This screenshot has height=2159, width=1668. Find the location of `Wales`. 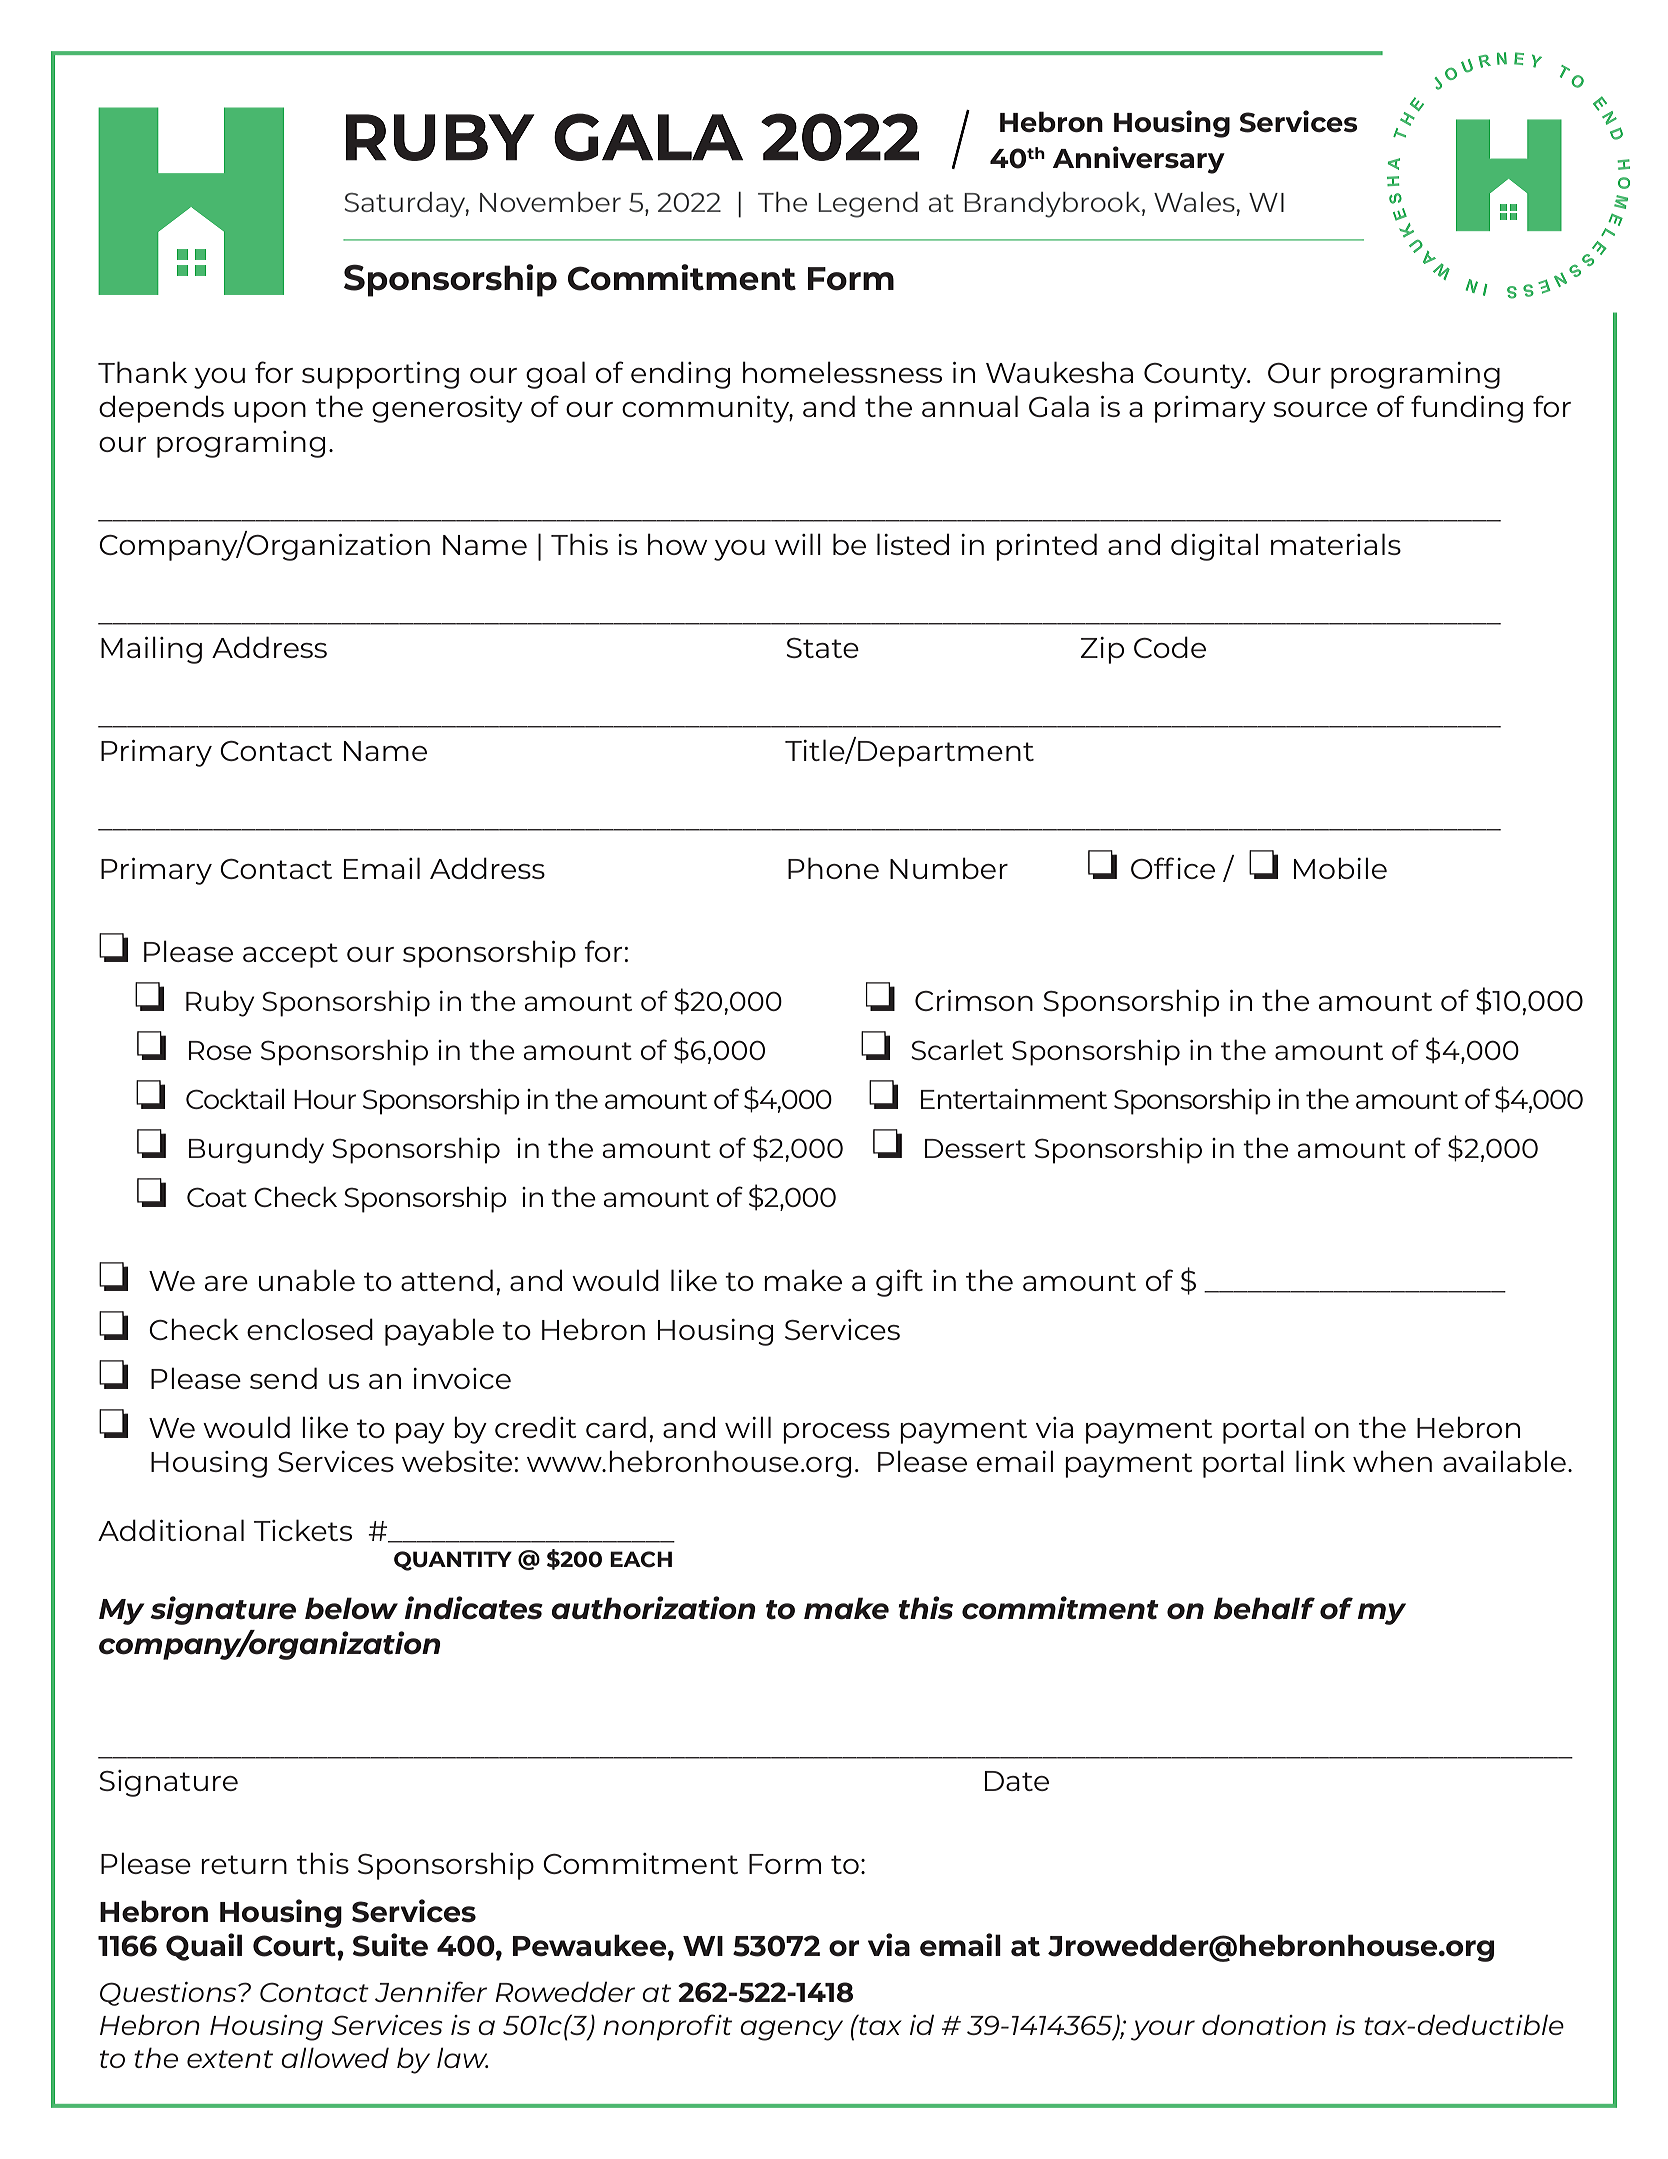

Wales is located at coordinates (1194, 202).
